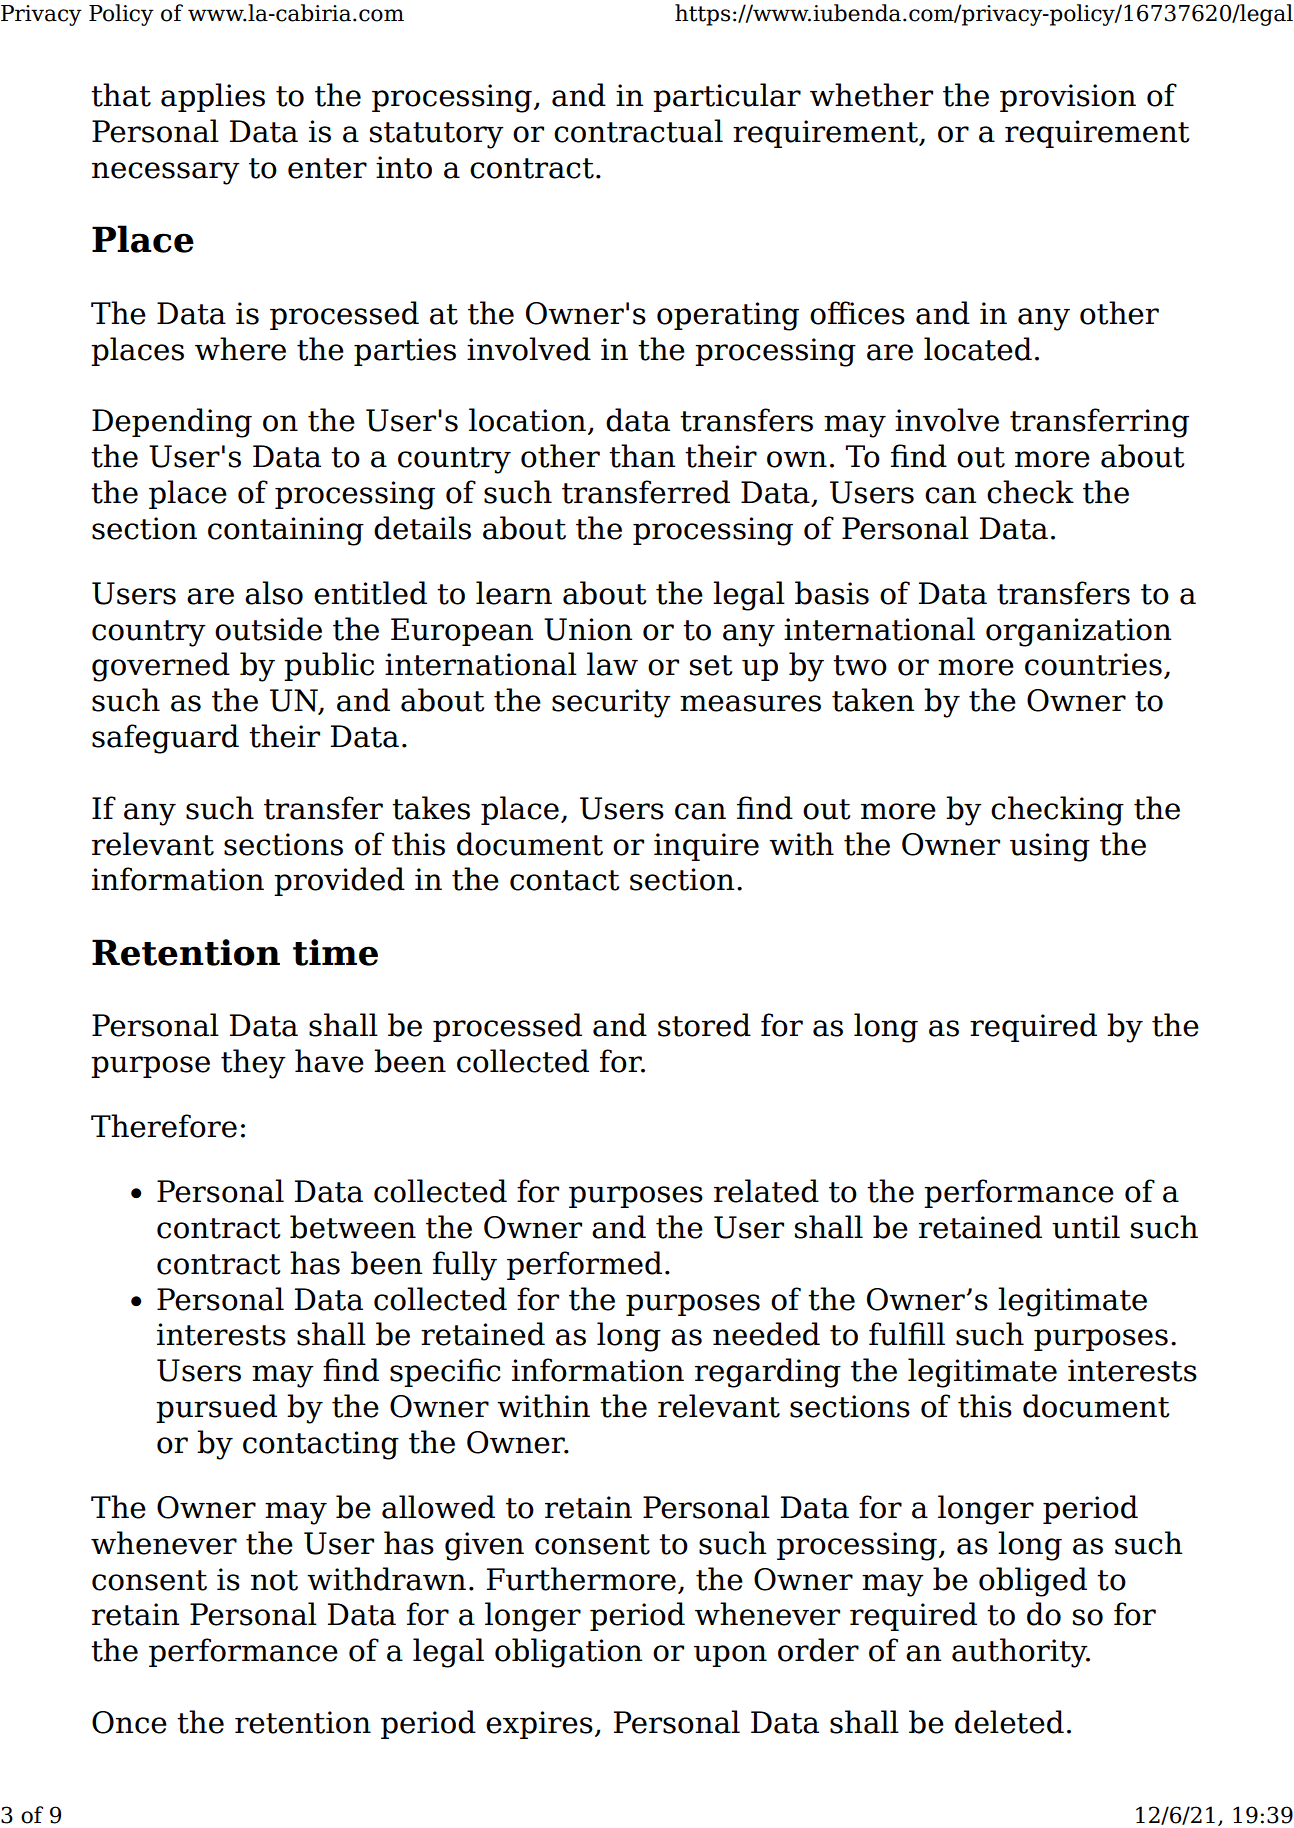 This screenshot has height=1828, width=1294. Describe the element at coordinates (1086, 1227) in the screenshot. I see `until` at that location.
